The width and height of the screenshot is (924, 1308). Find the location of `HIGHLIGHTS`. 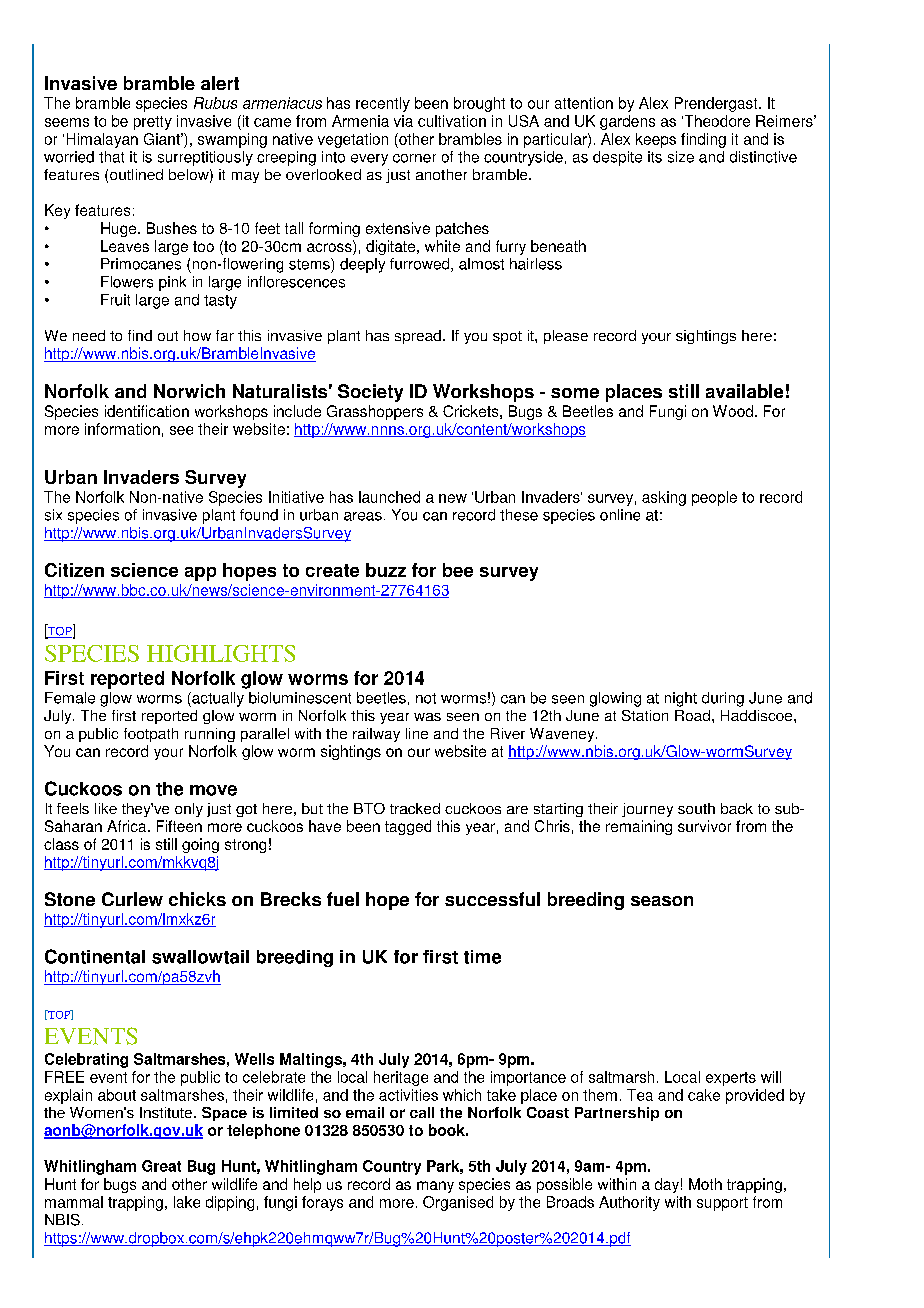

HIGHLIGHTS is located at coordinates (221, 653).
